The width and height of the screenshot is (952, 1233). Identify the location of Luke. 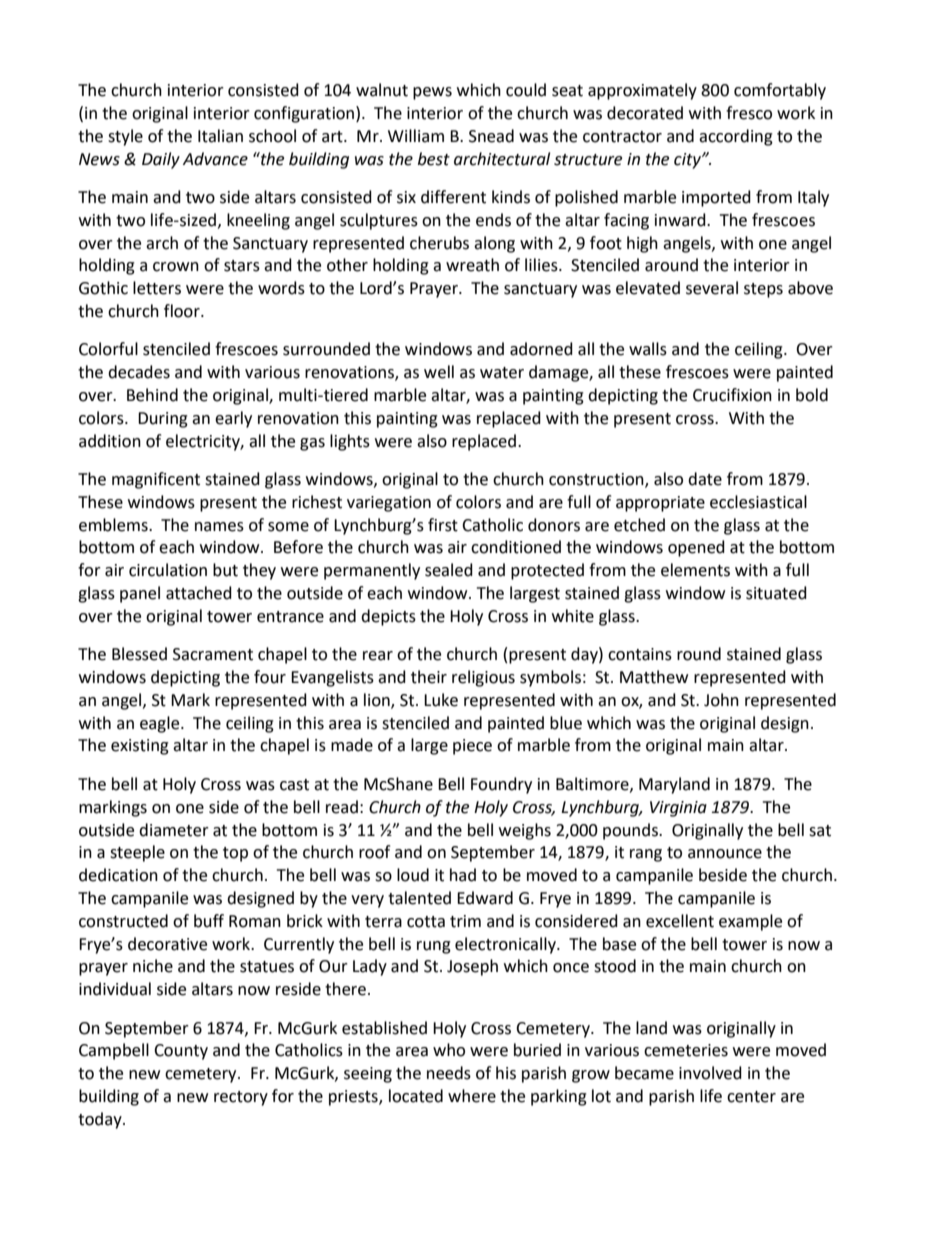
(441, 700).
